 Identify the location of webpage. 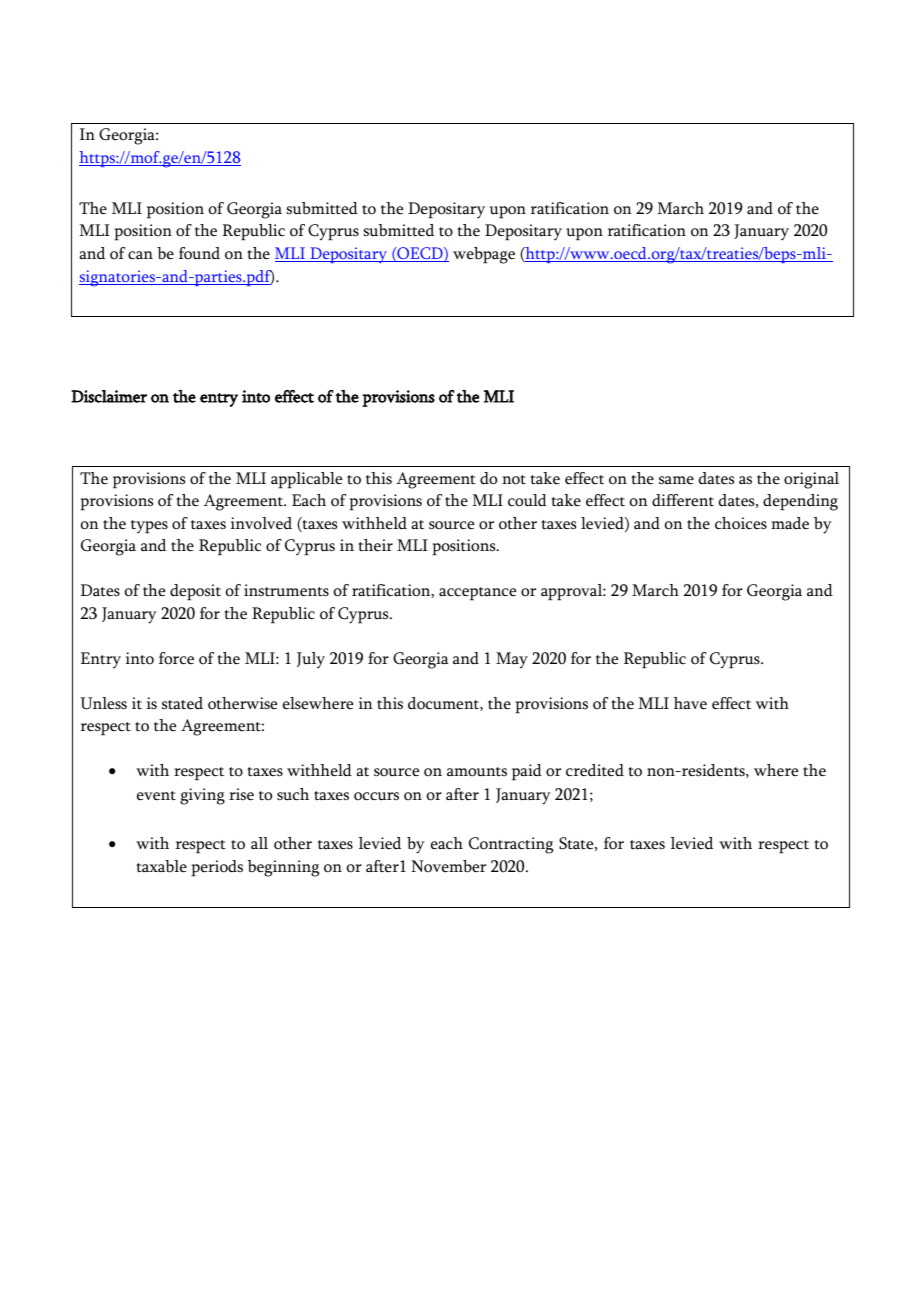
(484, 255).
